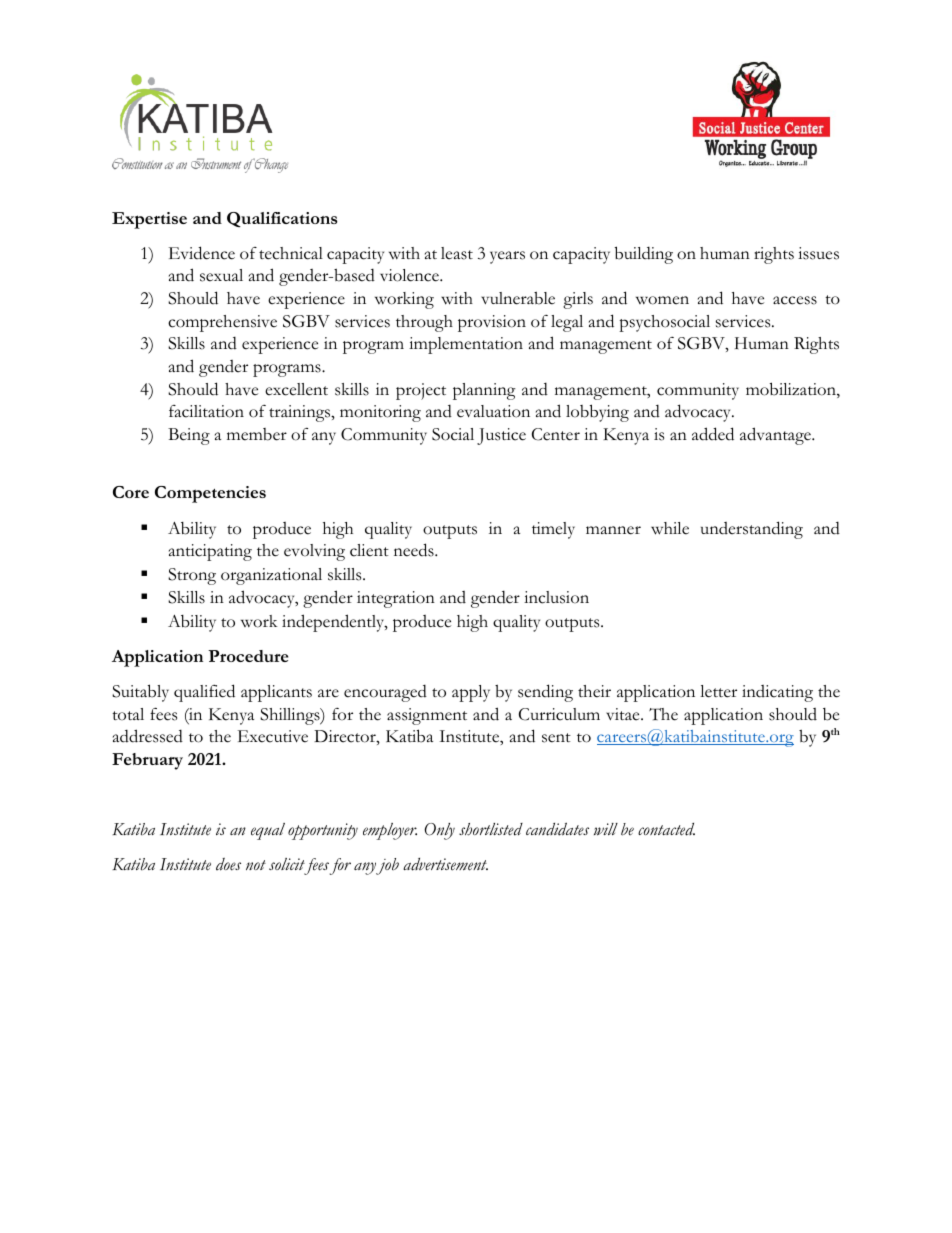 This screenshot has width=952, height=1233. Describe the element at coordinates (752, 530) in the screenshot. I see `understanding` at that location.
